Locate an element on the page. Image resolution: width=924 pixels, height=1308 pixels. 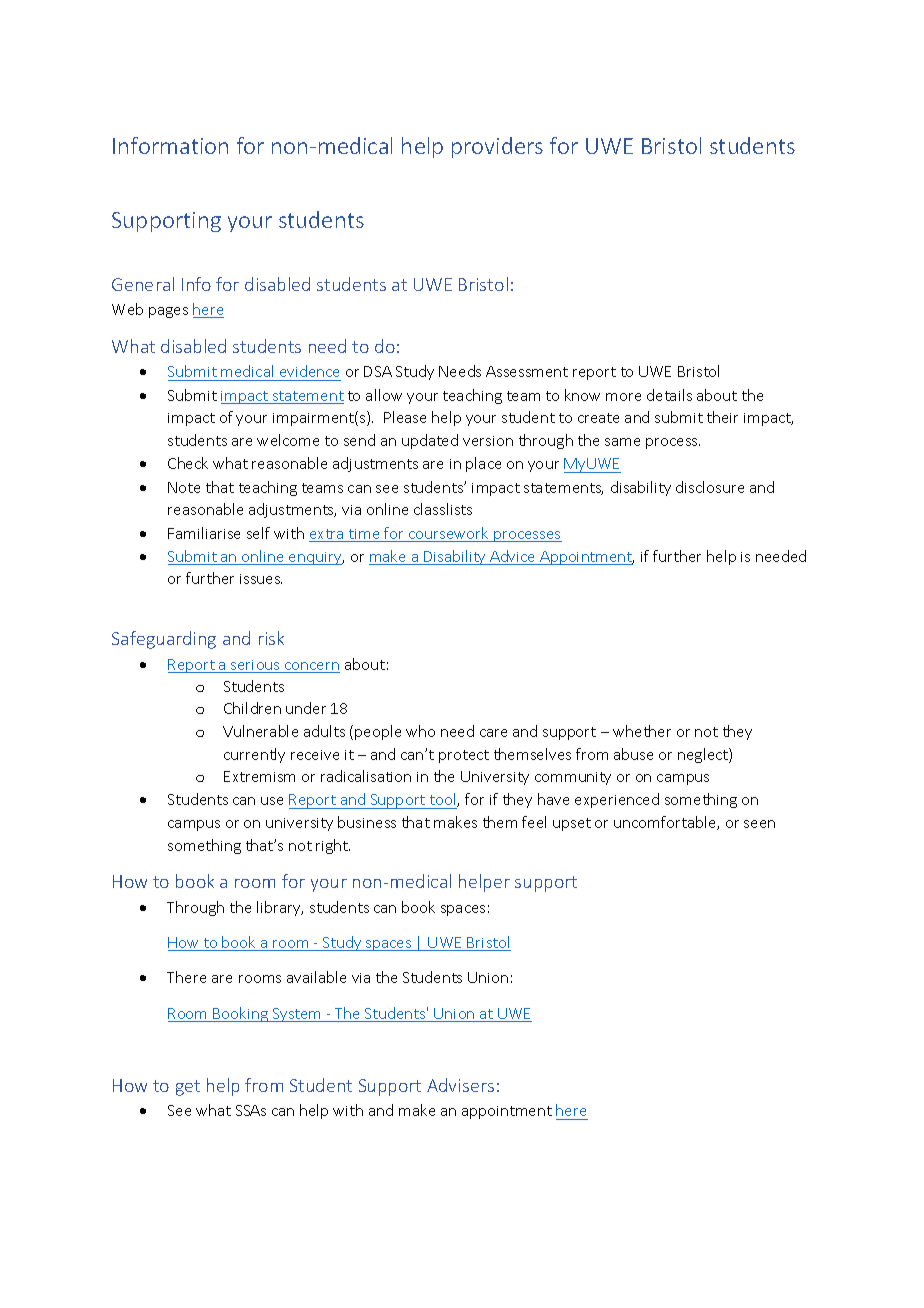
get is located at coordinates (188, 1088).
